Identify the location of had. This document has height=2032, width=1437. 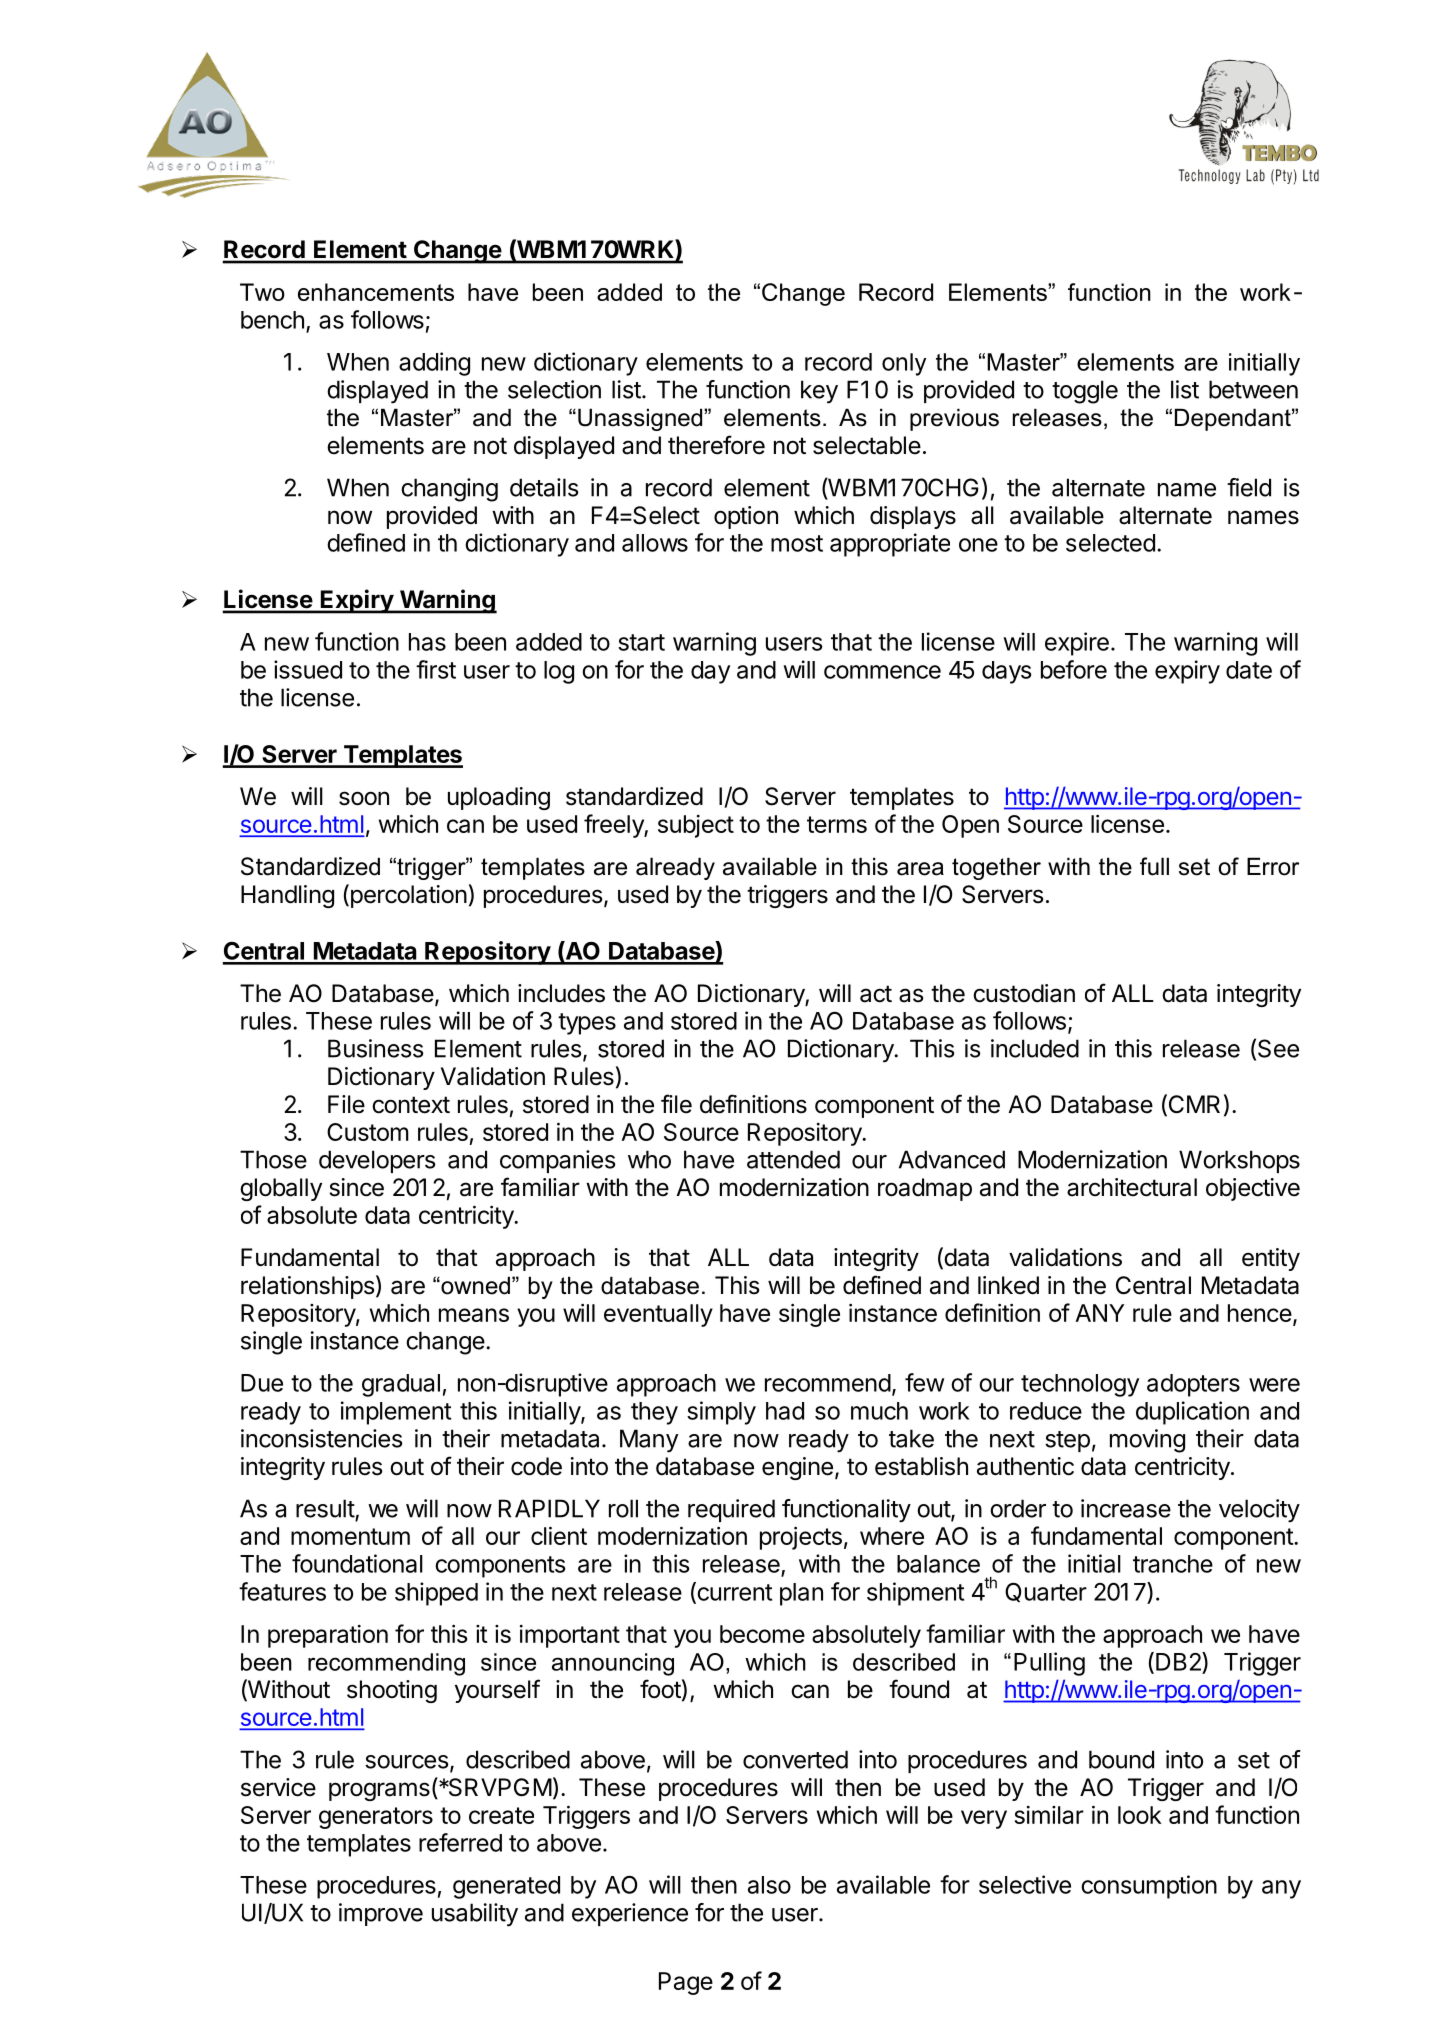
(785, 1411).
